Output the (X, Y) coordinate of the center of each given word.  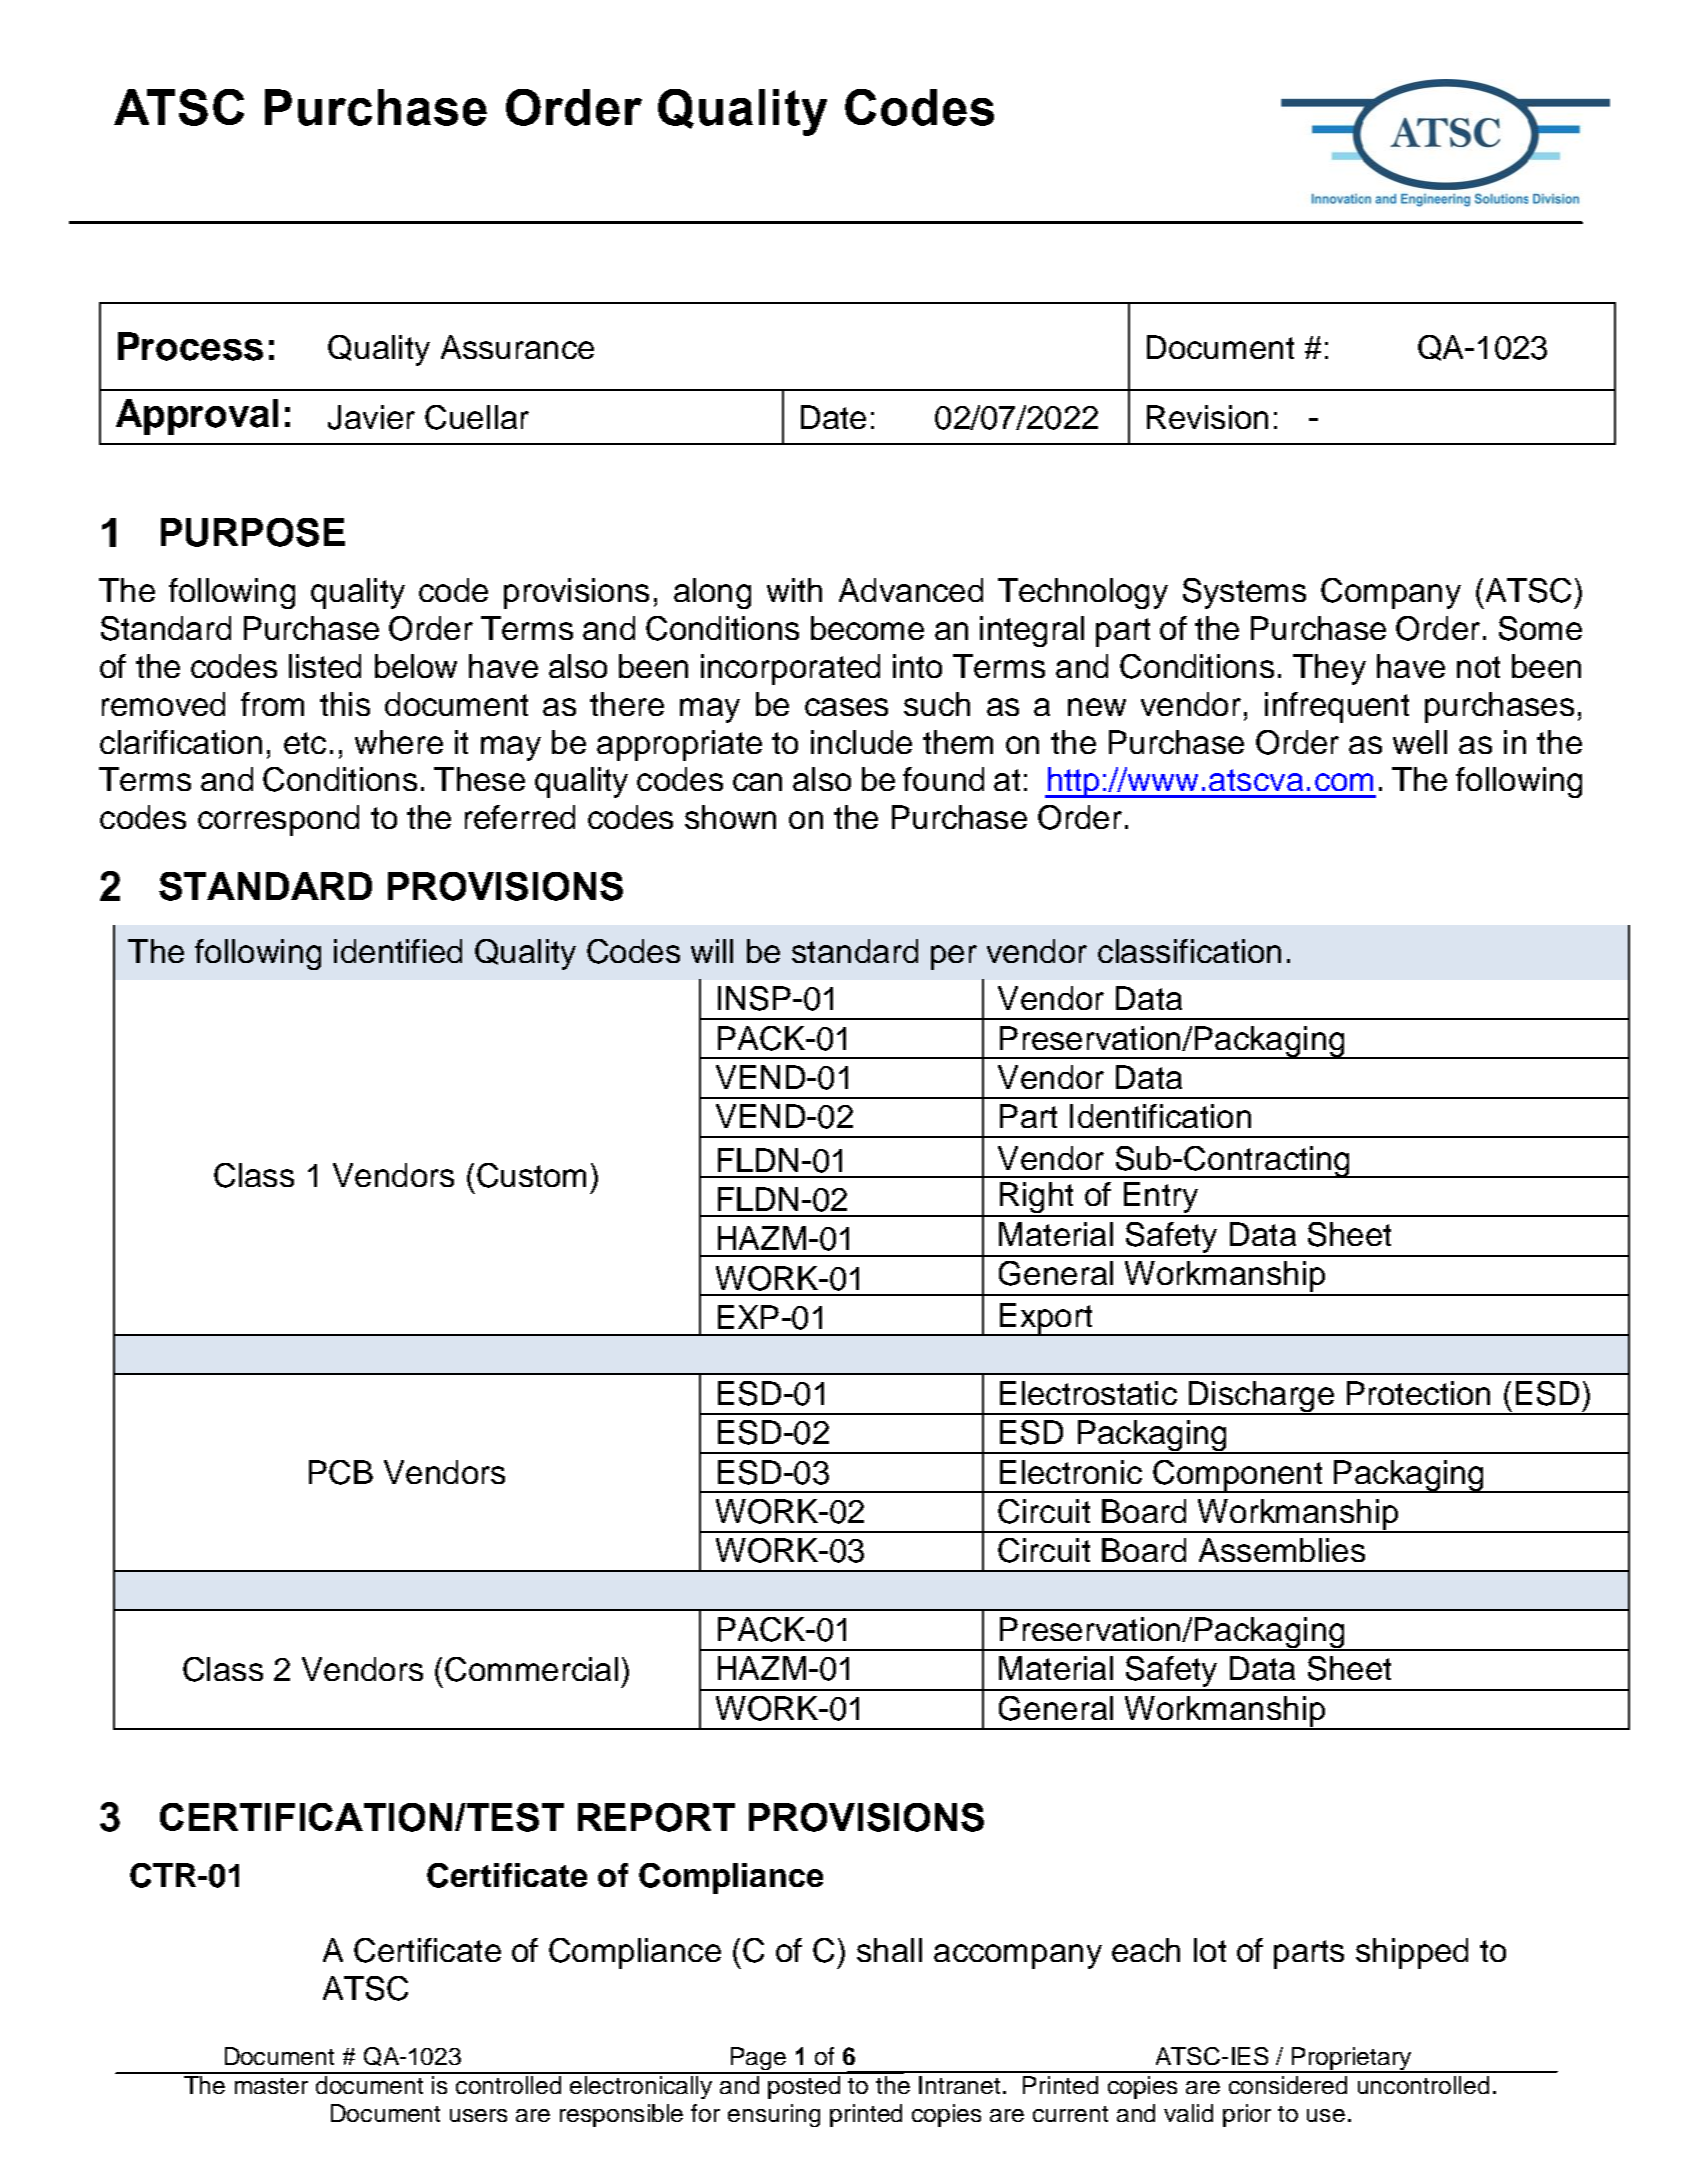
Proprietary (1351, 2060)
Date (833, 417)
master (271, 2086)
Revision (1207, 417)
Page (758, 2060)
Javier (371, 417)
